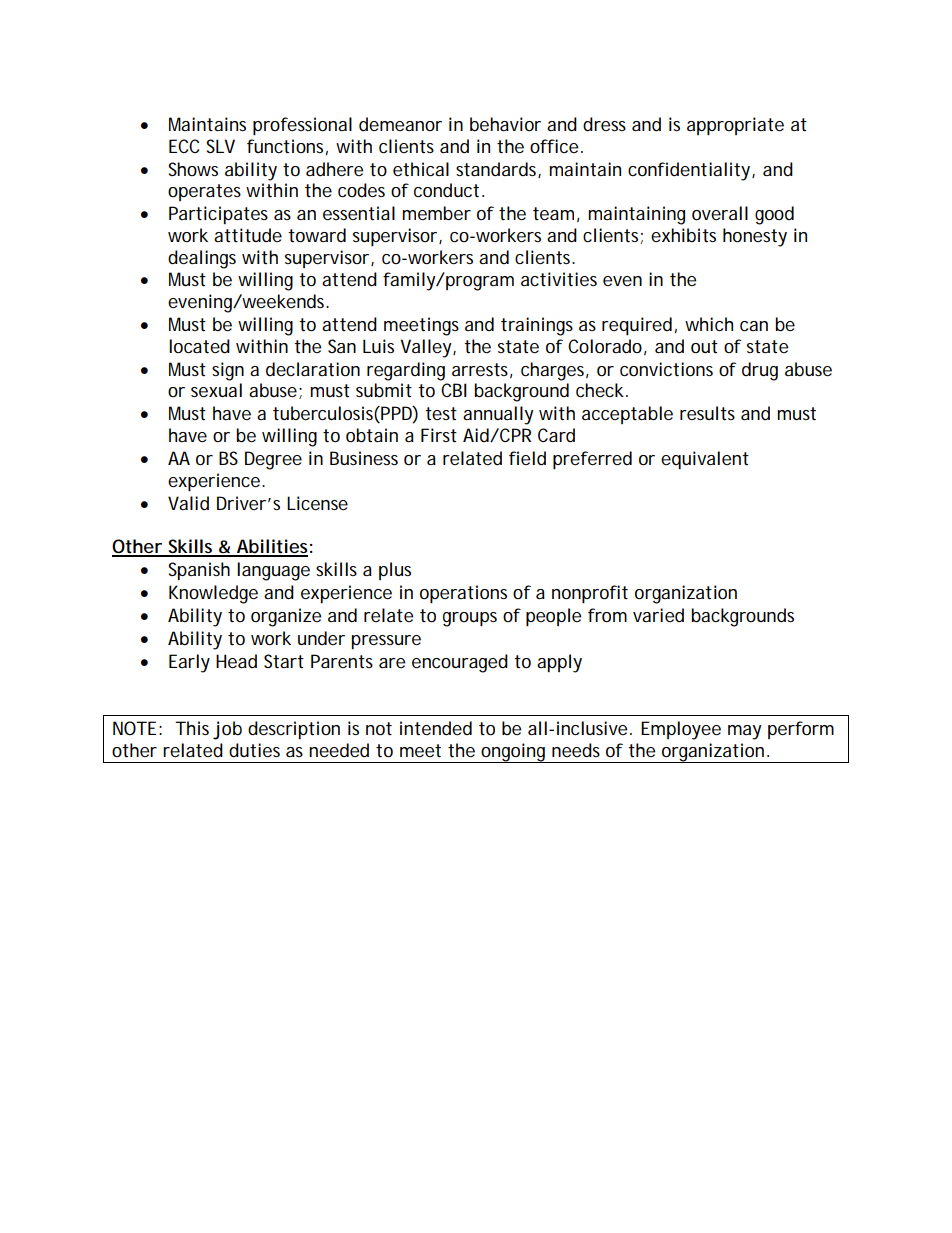  What do you see at coordinates (227, 730) in the screenshot?
I see `job` at bounding box center [227, 730].
